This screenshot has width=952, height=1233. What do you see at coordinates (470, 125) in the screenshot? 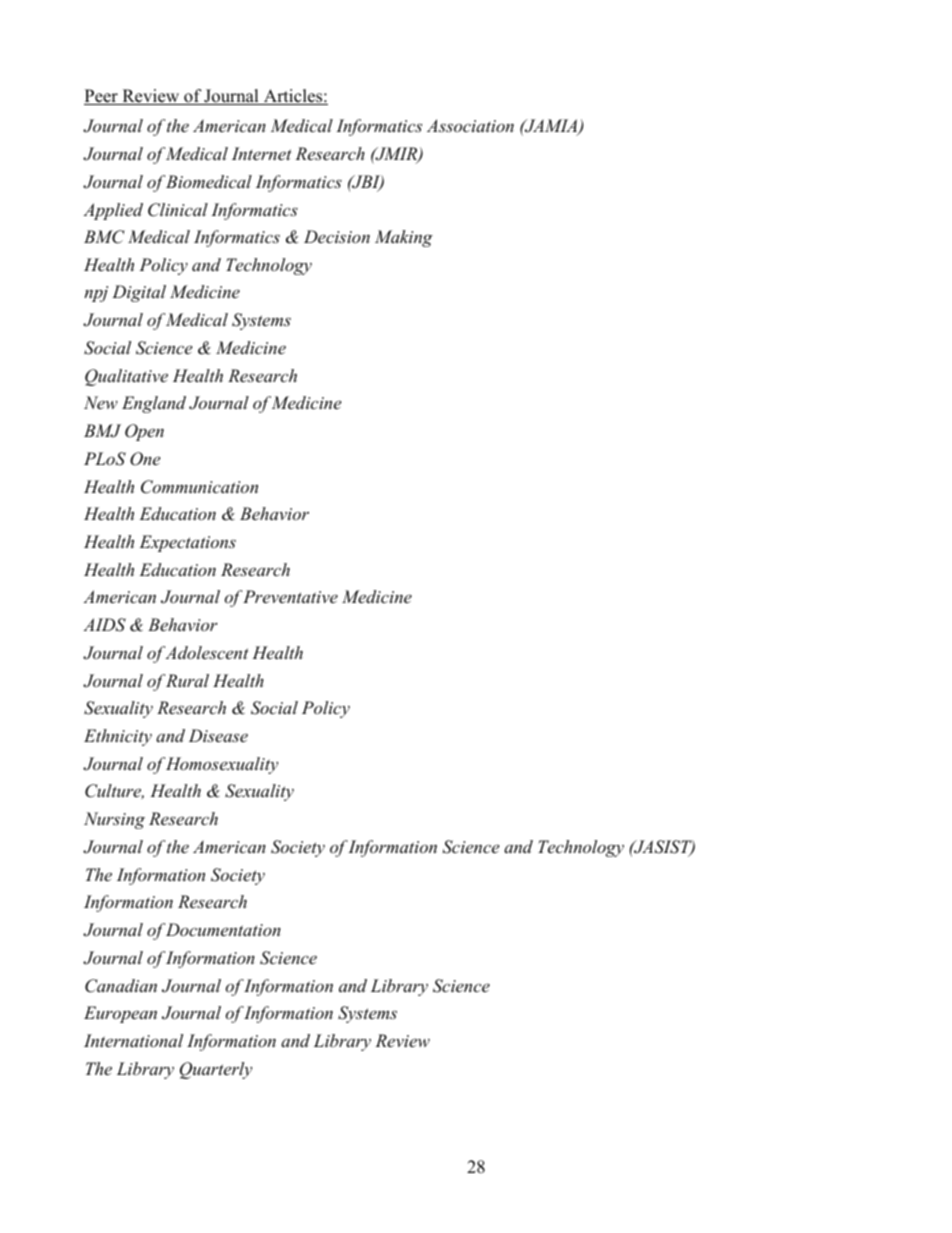
I see `Association` at bounding box center [470, 125].
